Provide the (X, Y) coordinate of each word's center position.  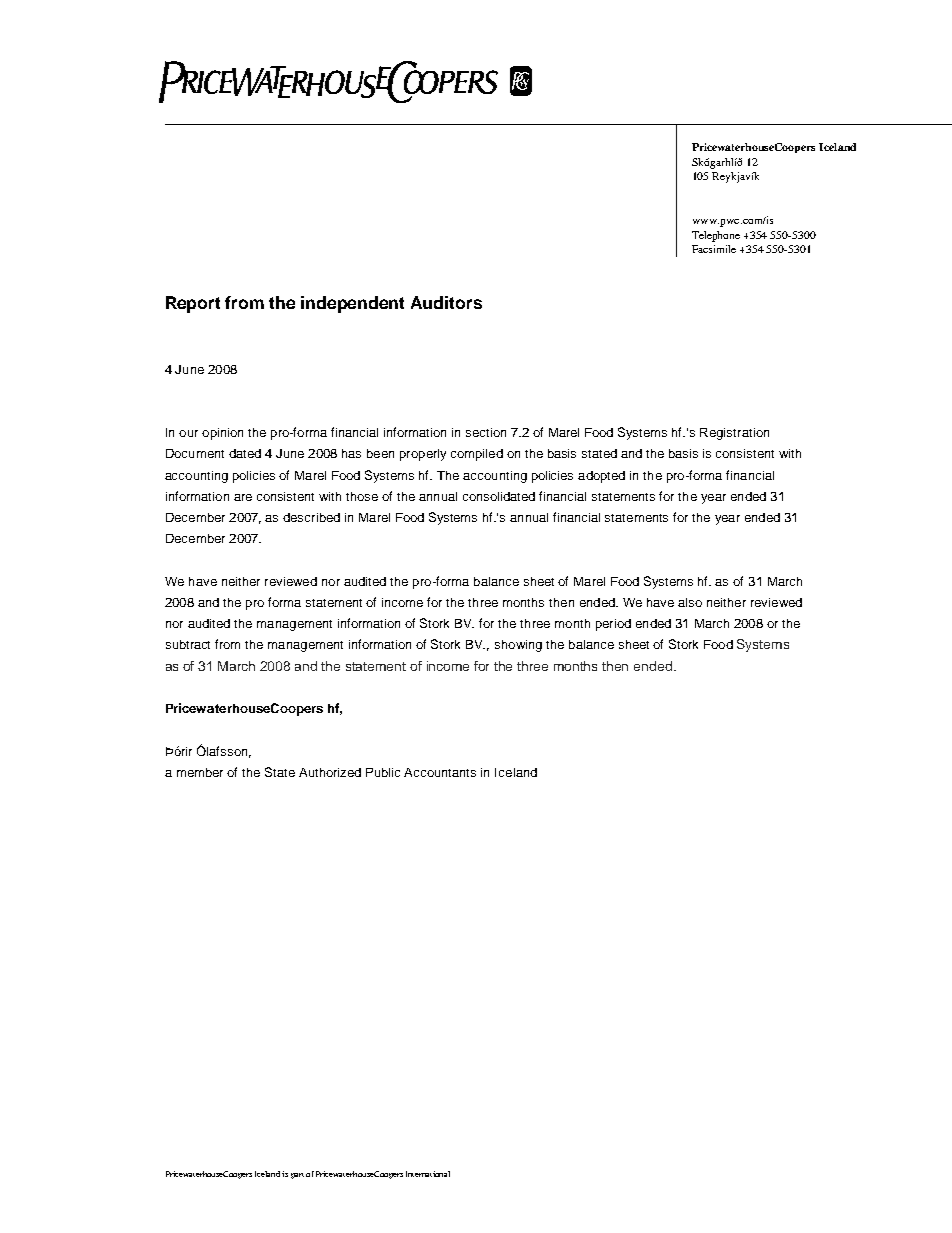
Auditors (446, 302)
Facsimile (714, 249)
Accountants (440, 772)
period (613, 625)
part (297, 1176)
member (200, 772)
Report (193, 304)
